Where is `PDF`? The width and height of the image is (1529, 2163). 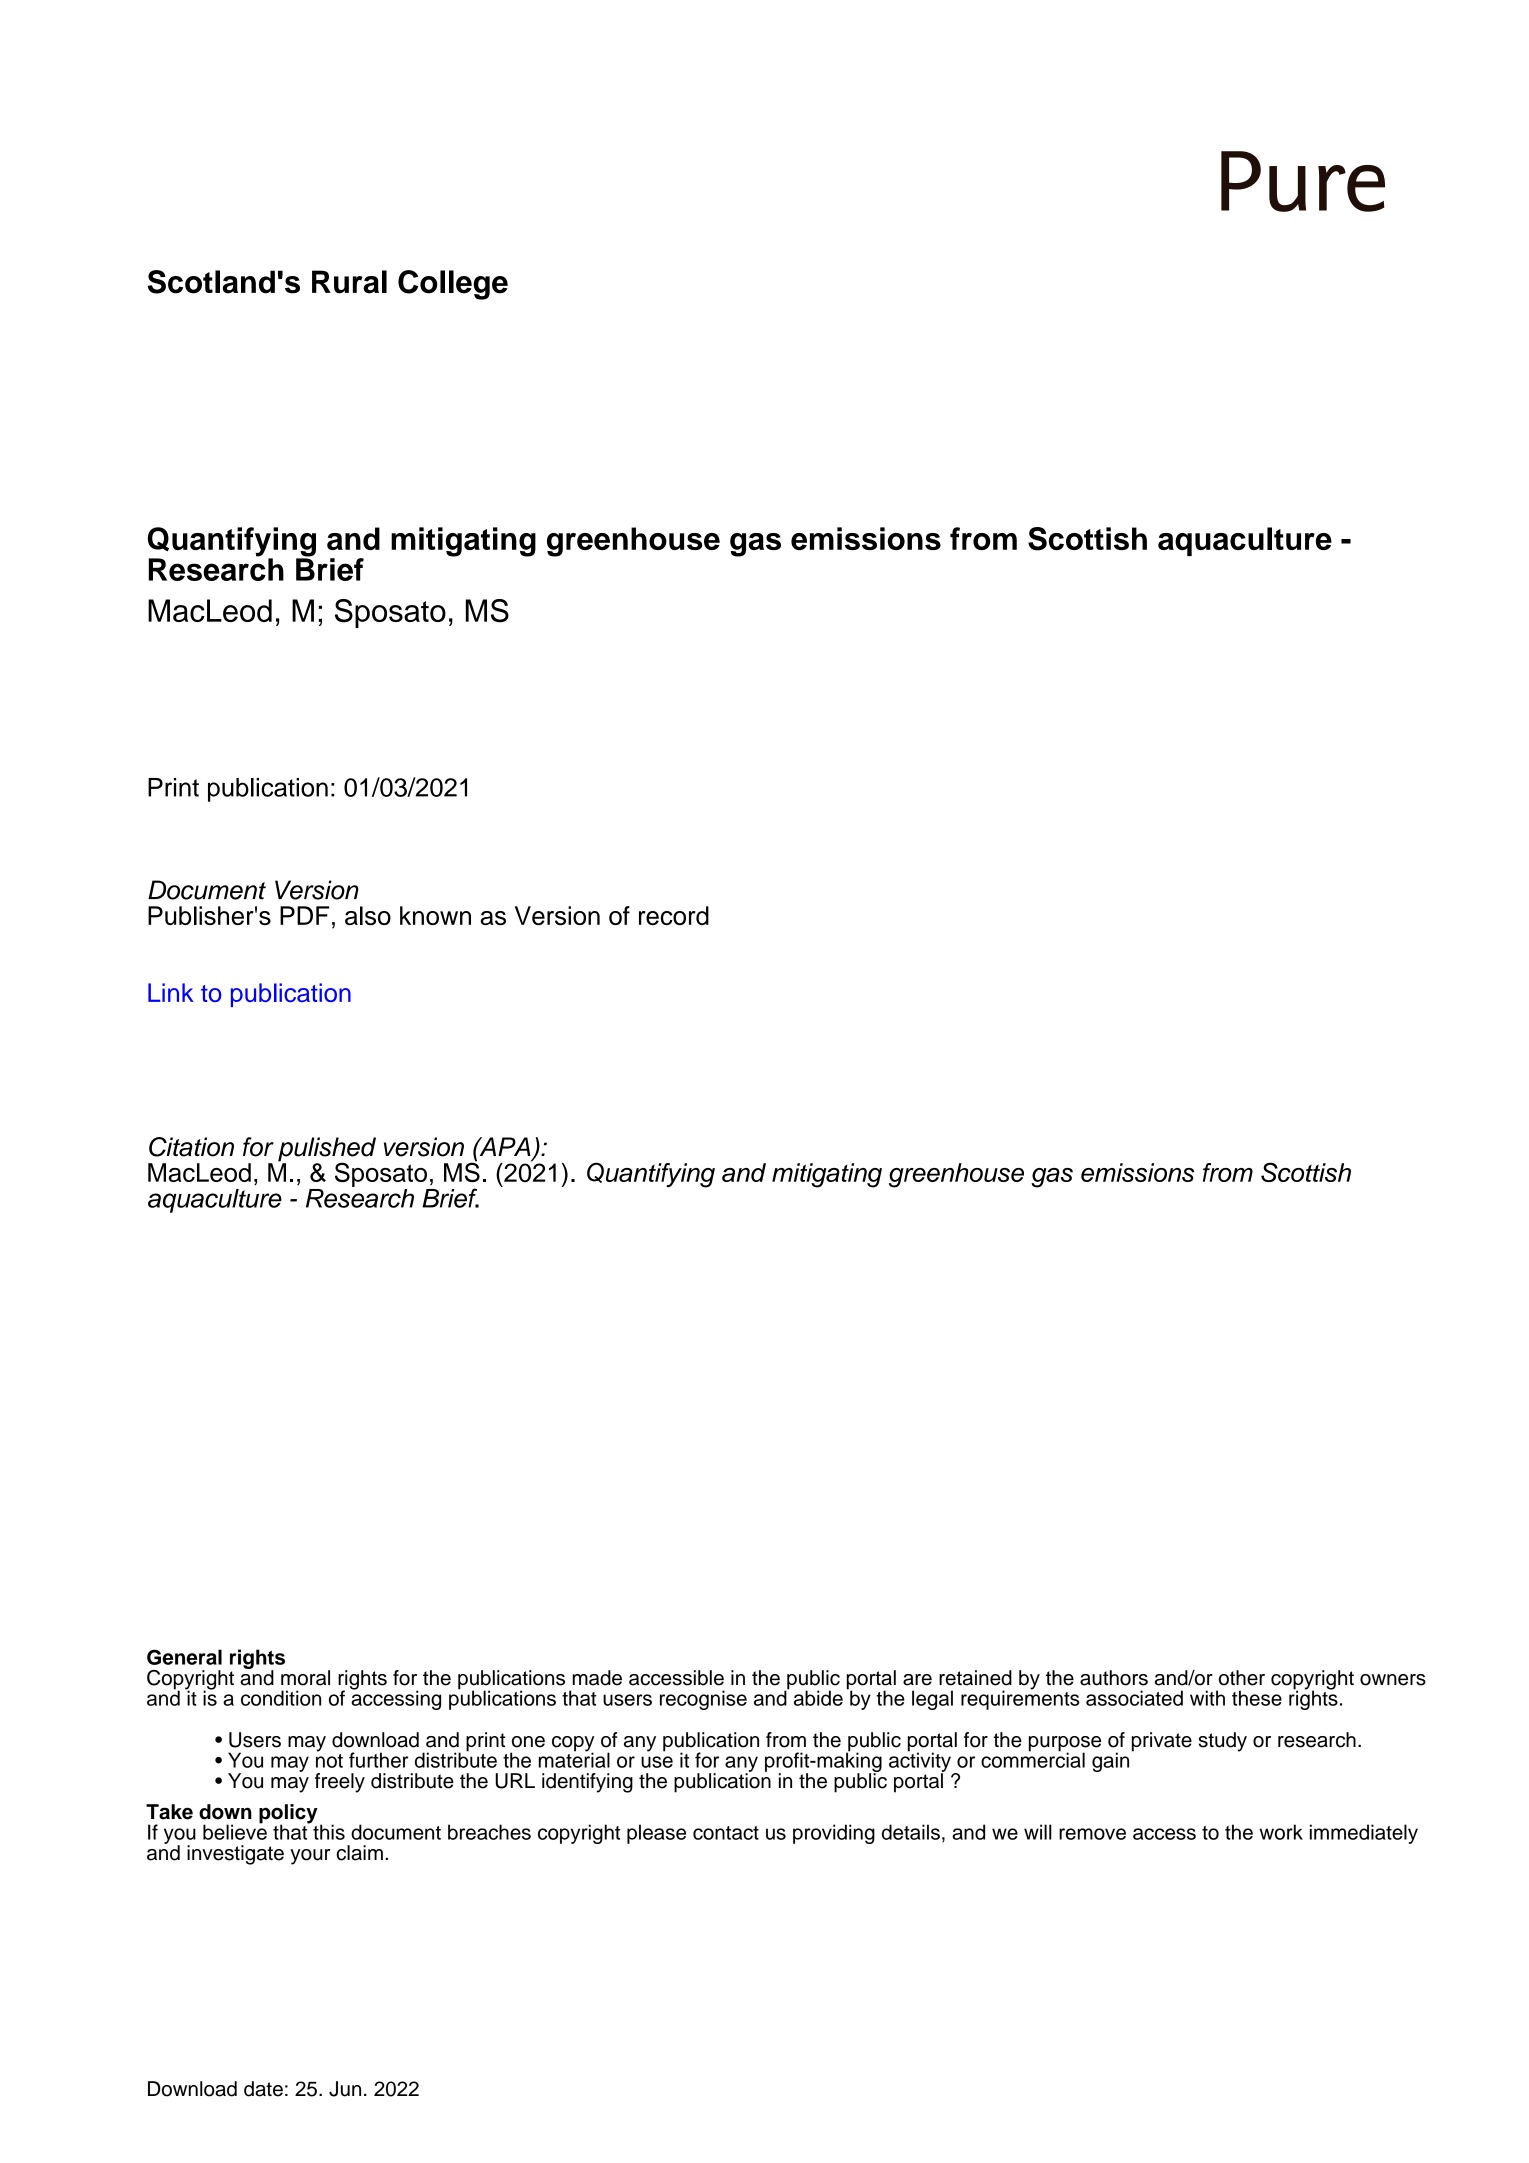 PDF is located at coordinates (304, 915).
